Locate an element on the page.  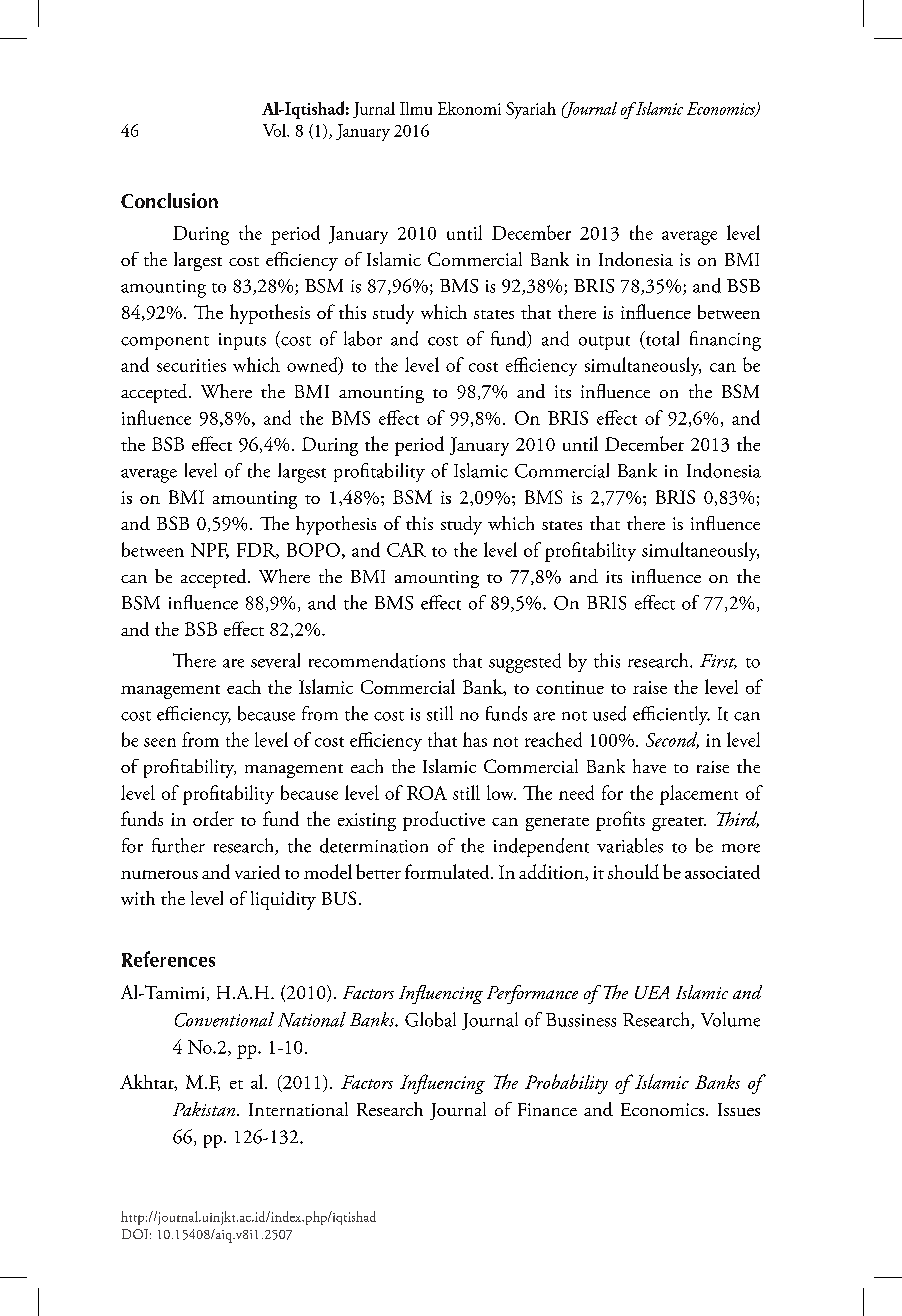
Pakistan is located at coordinates (205, 1109).
